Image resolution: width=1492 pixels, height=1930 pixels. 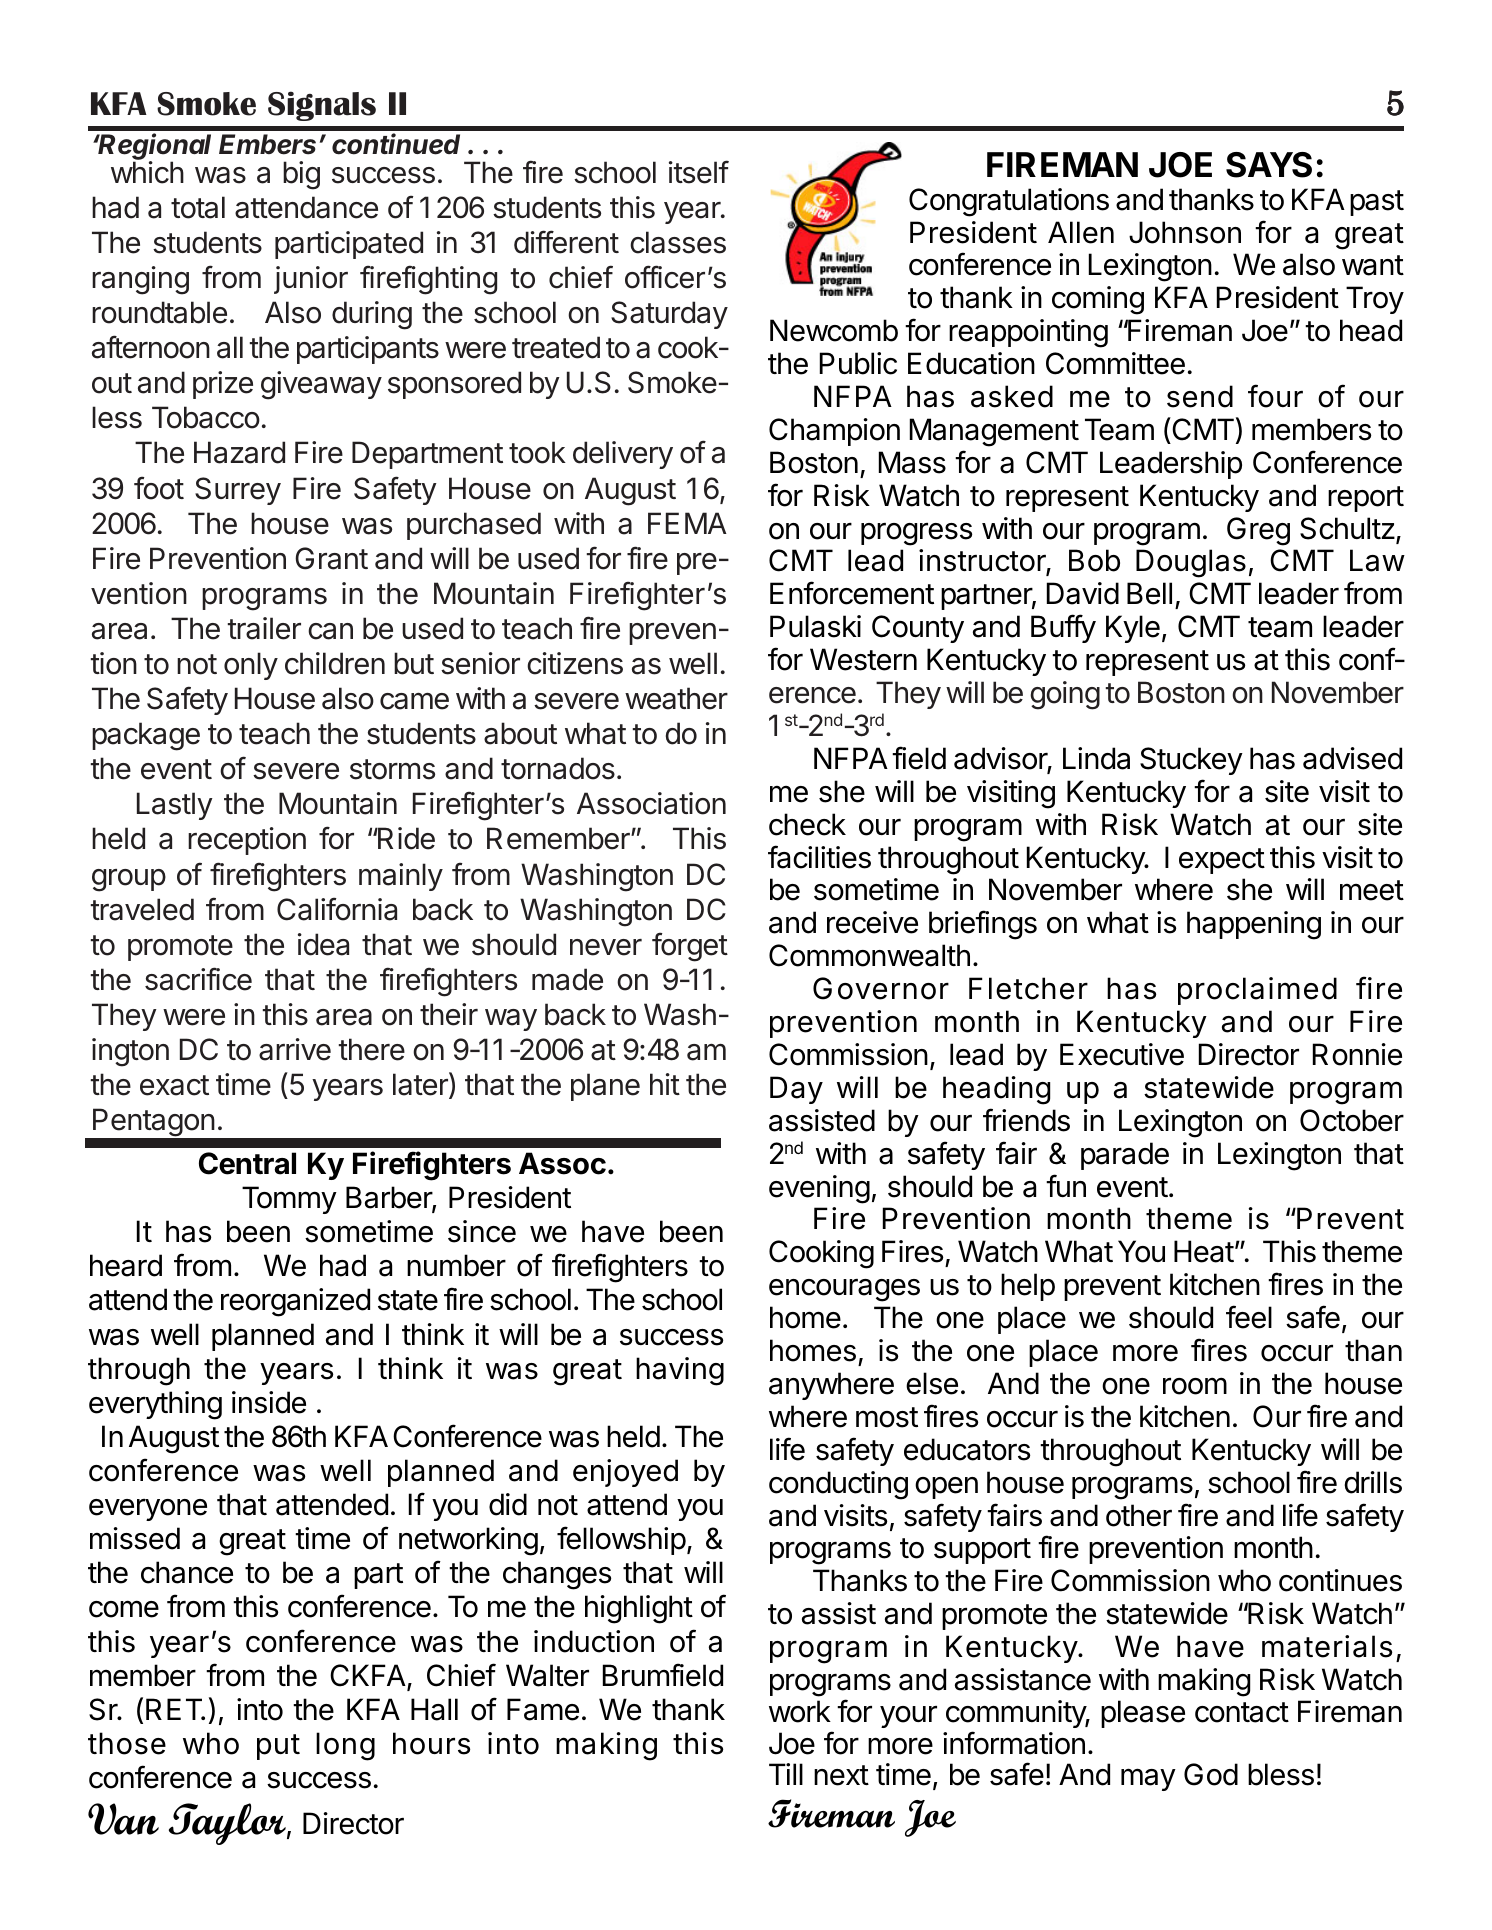 What do you see at coordinates (786, 1774) in the document?
I see `Till` at bounding box center [786, 1774].
